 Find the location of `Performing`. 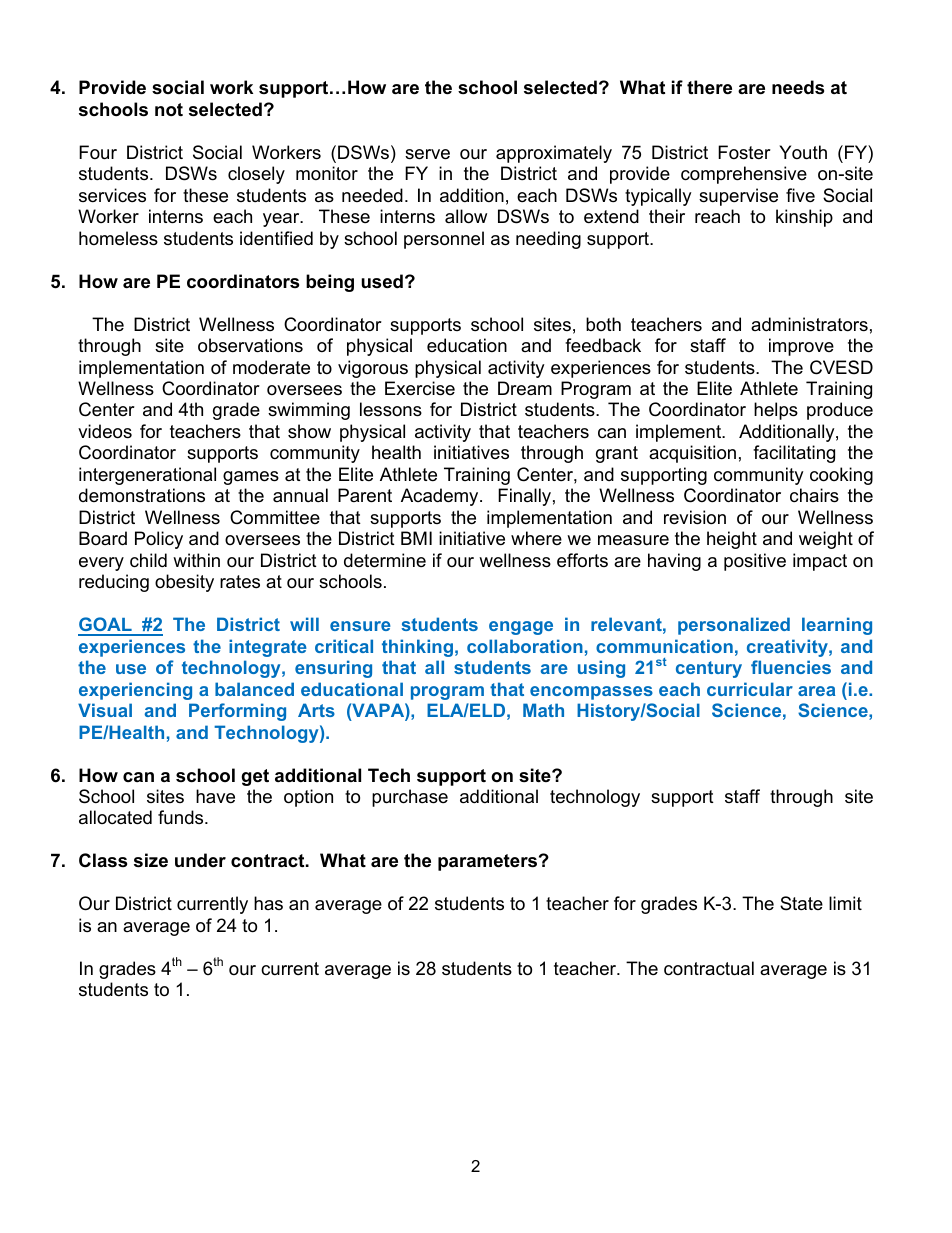

Performing is located at coordinates (237, 712).
